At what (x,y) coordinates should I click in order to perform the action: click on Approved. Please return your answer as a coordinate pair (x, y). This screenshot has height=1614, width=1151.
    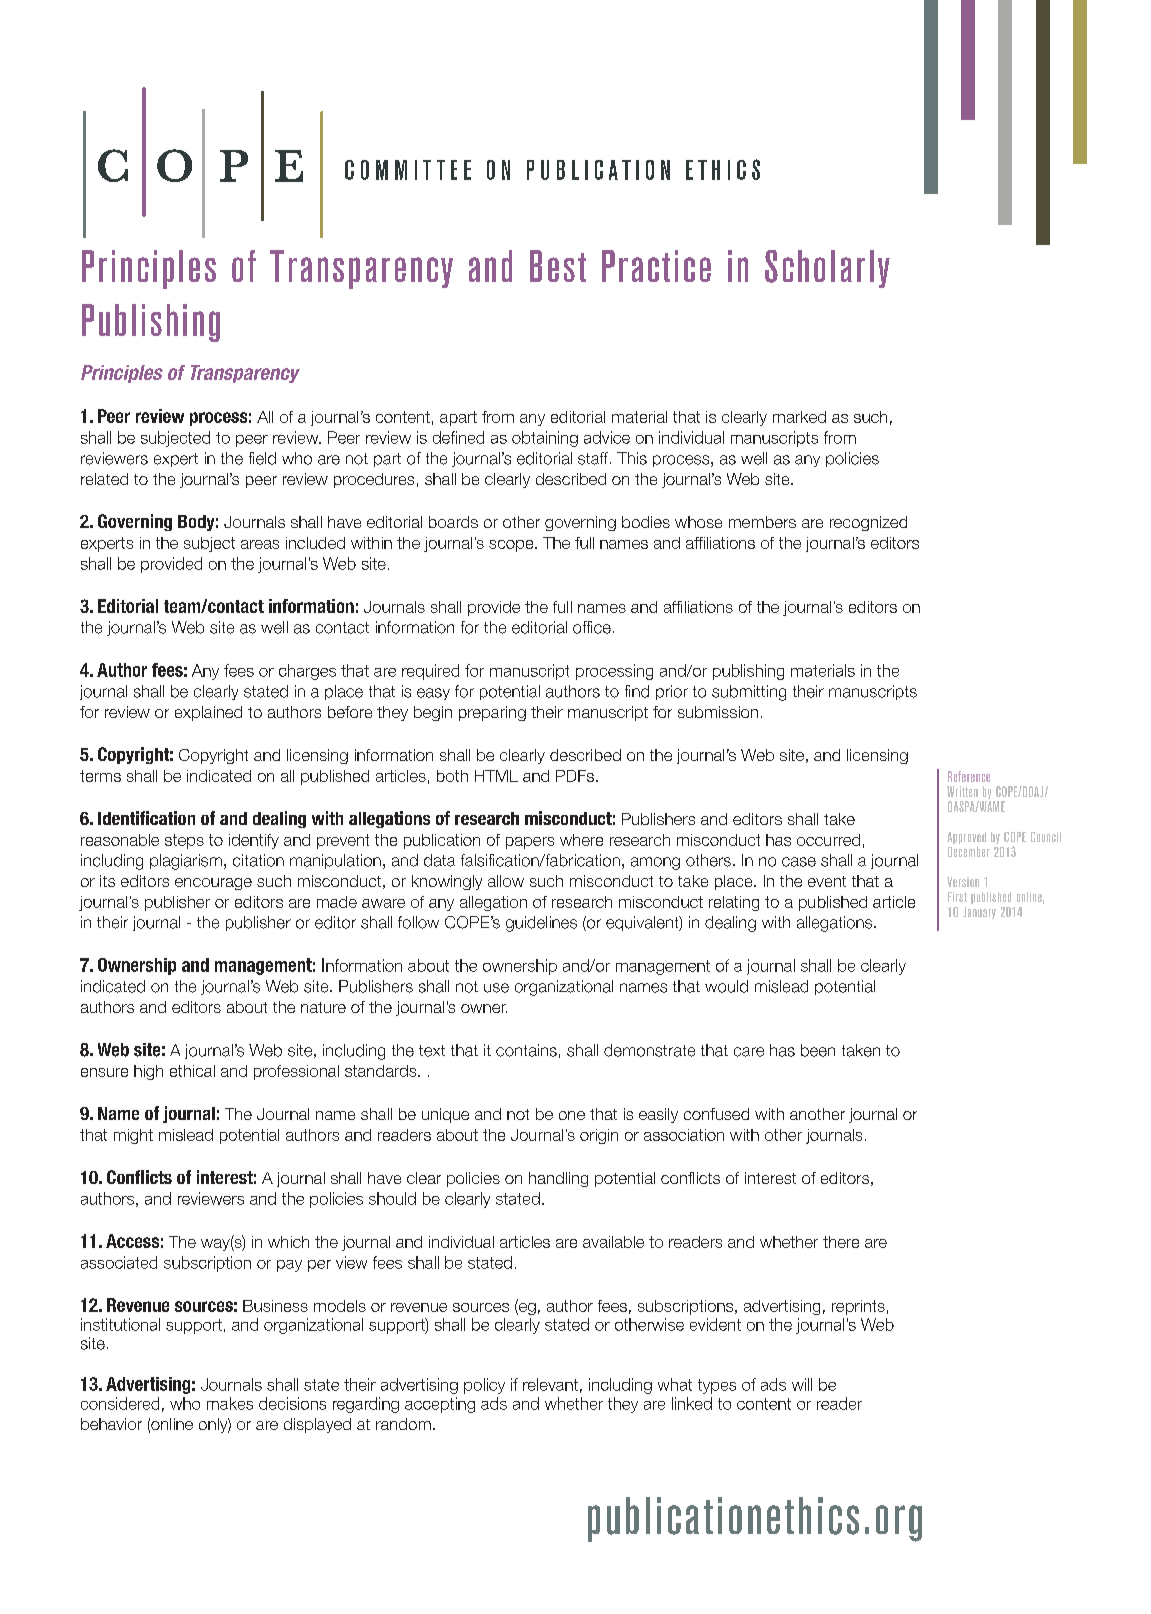
    Looking at the image, I should click on (966, 838).
